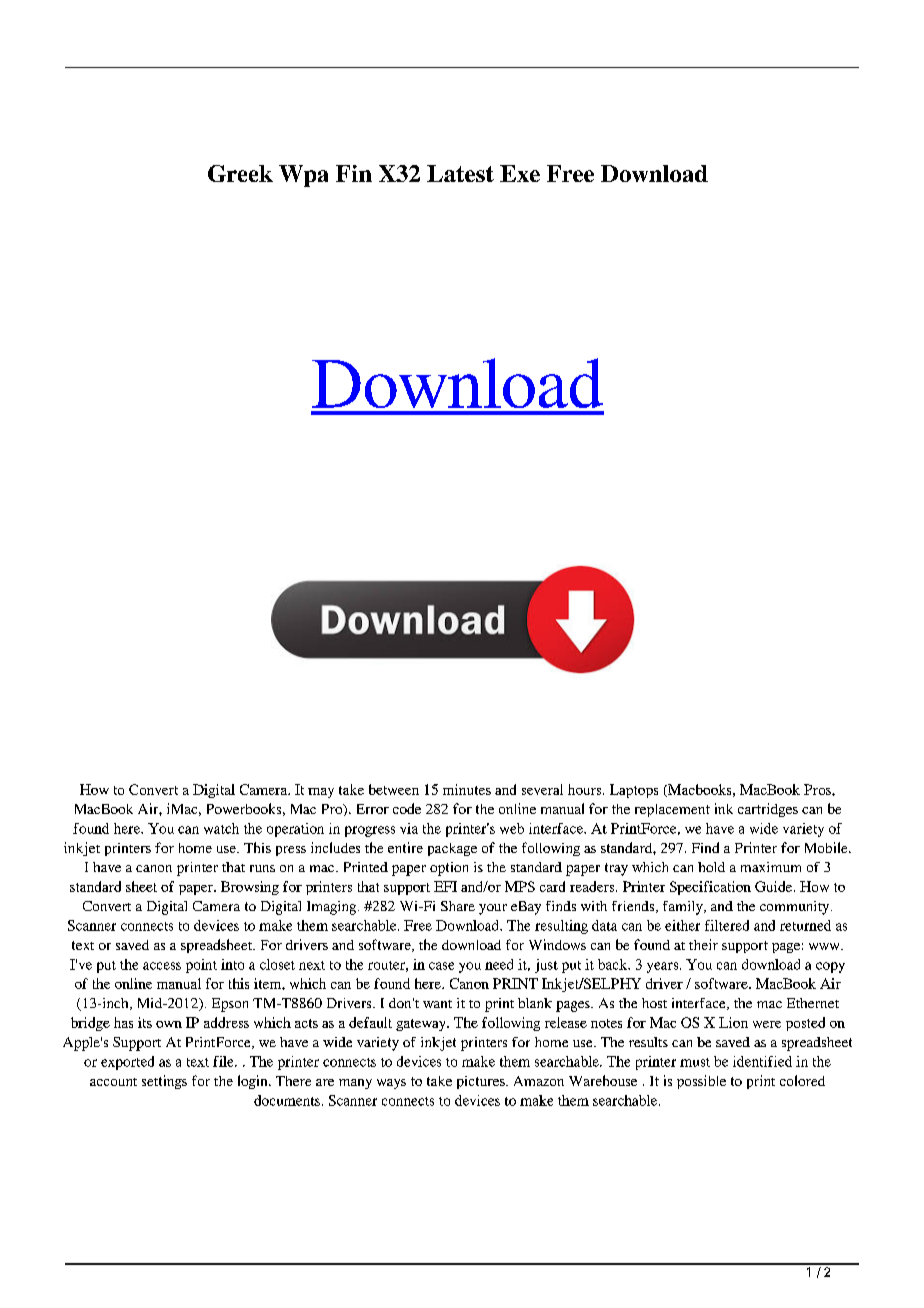 This page has height=1308, width=924. What do you see at coordinates (303, 176) in the page?
I see `Wpa` at bounding box center [303, 176].
